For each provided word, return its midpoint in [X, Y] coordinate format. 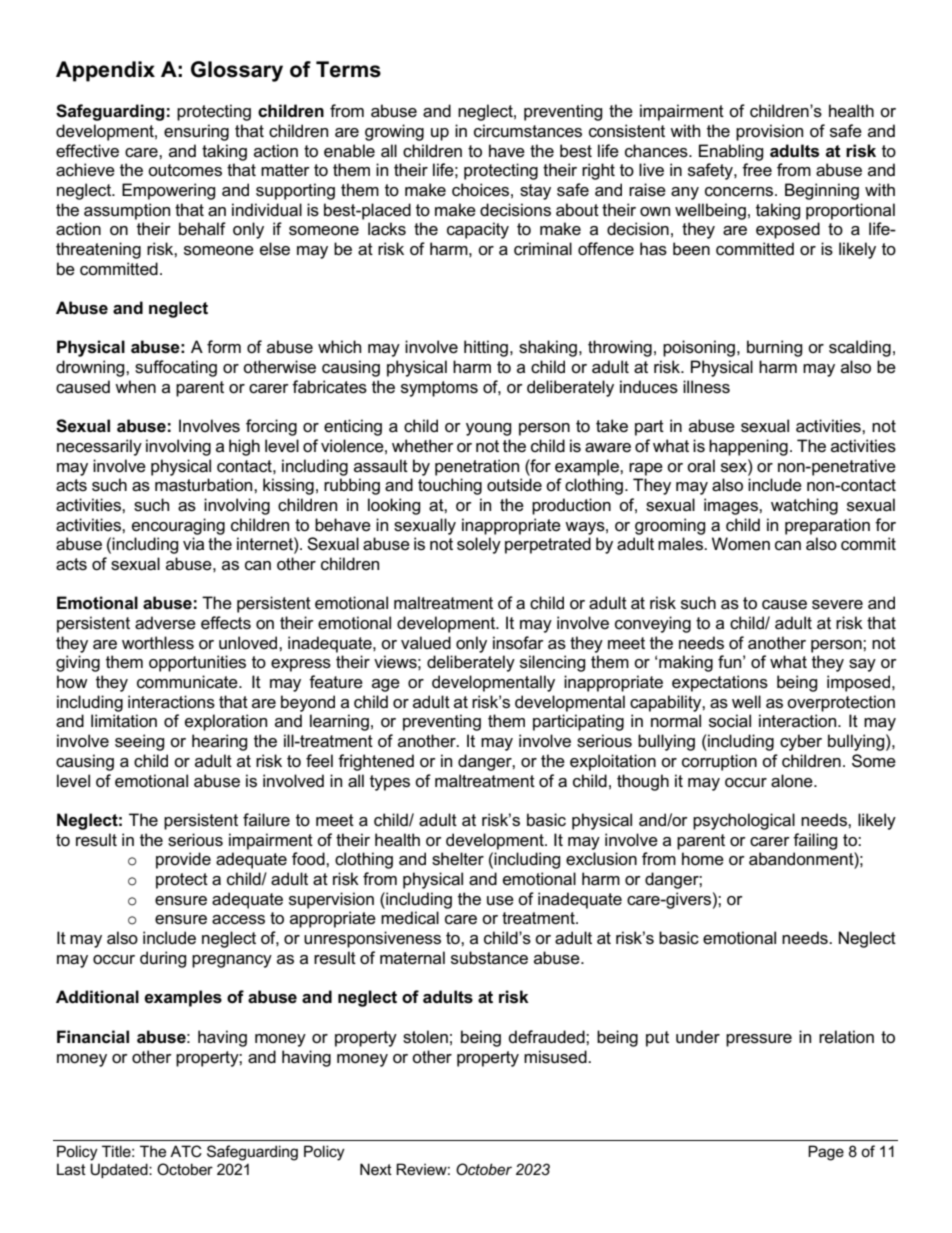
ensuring [196, 132]
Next [376, 1169]
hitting [487, 348]
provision [769, 132]
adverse [165, 623]
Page [826, 1153]
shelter [458, 859]
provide [183, 860]
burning [775, 348]
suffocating [176, 368]
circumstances [528, 131]
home [703, 859]
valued [426, 643]
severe [837, 605]
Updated [120, 1170]
